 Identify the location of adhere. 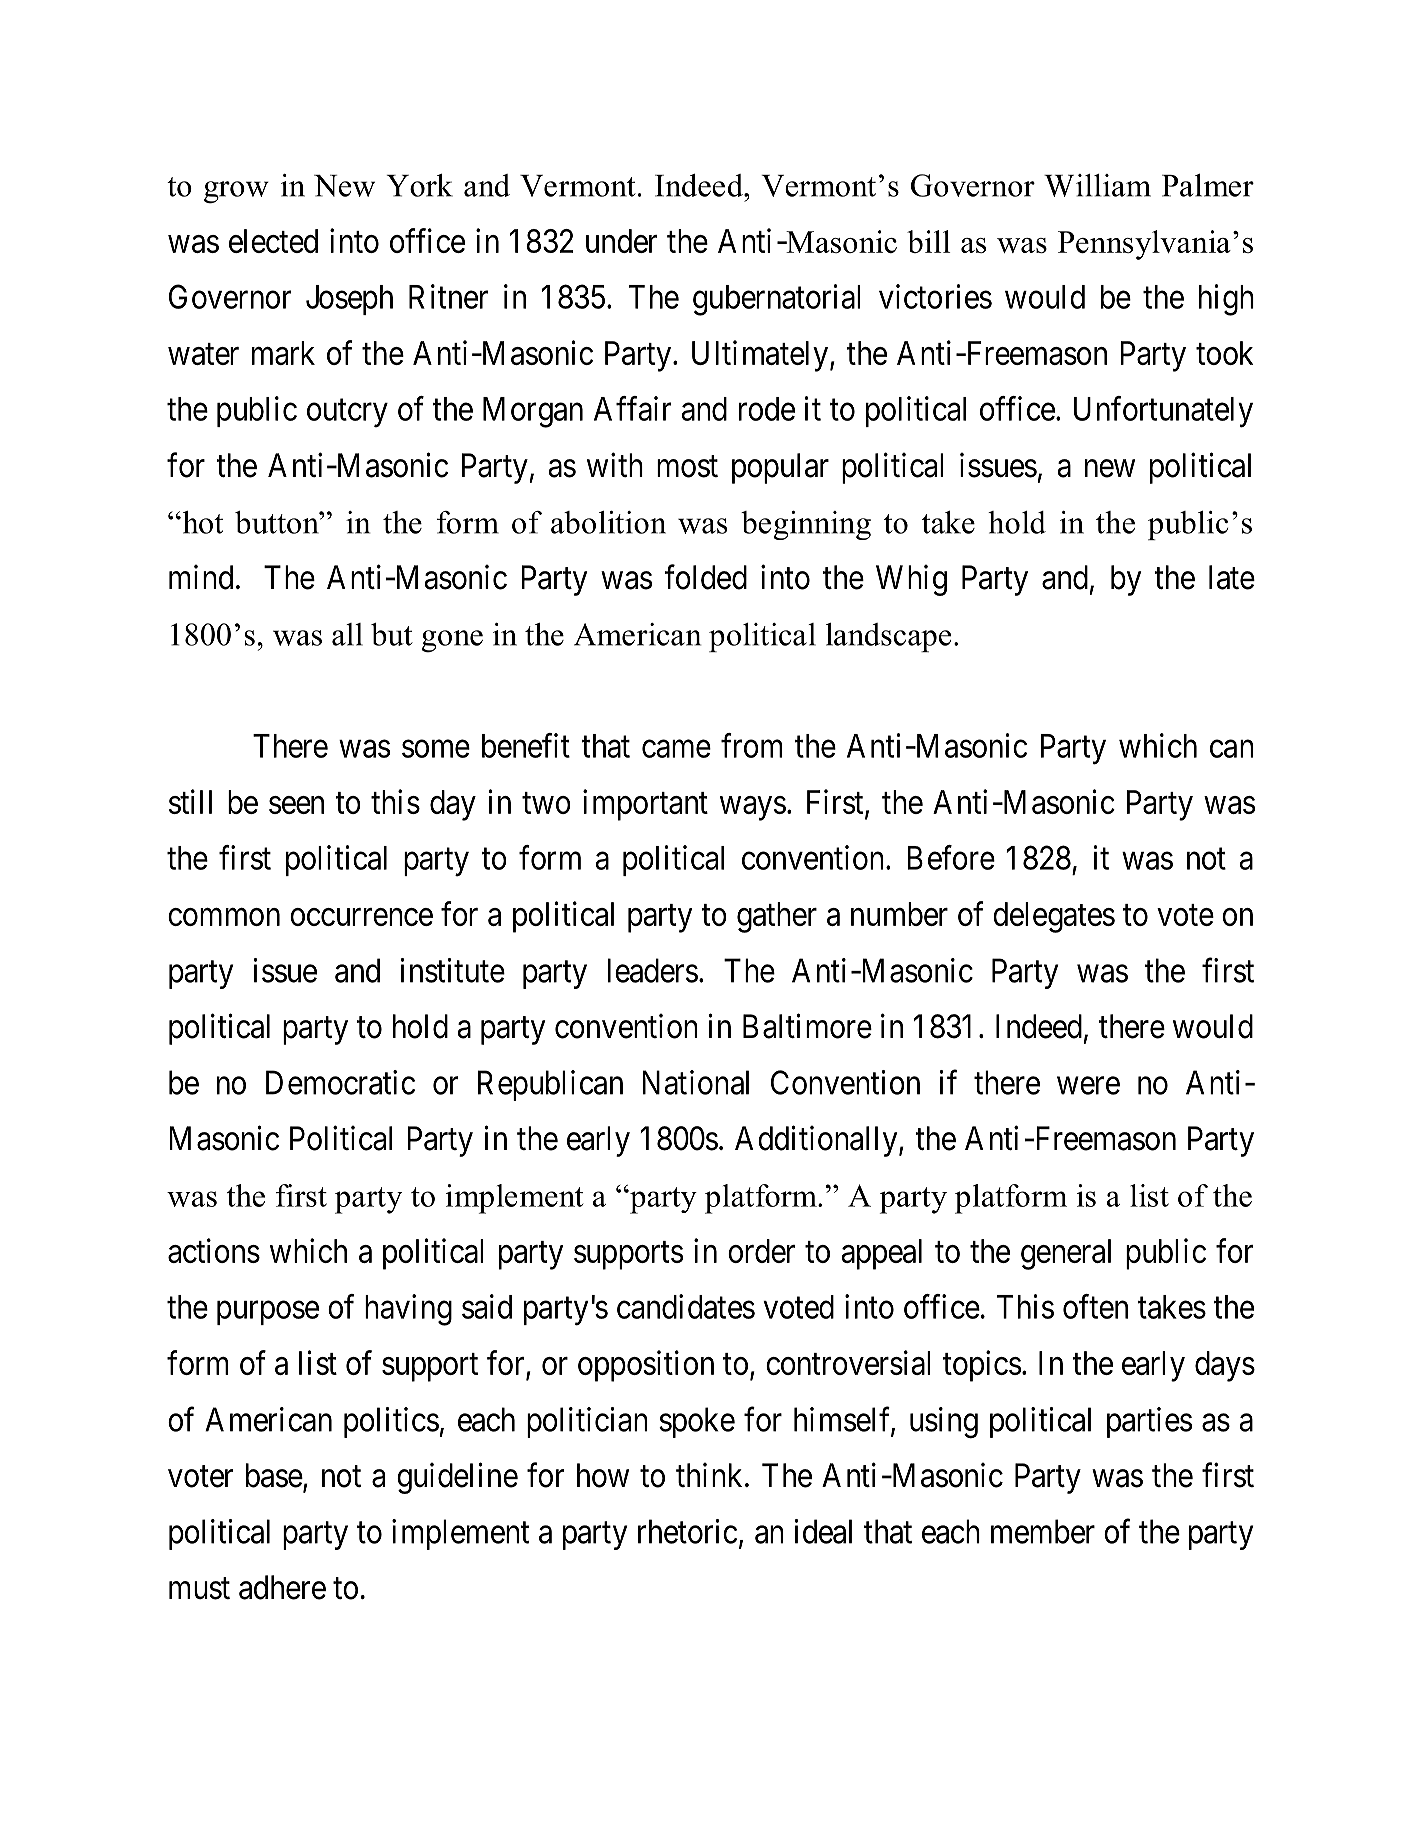
(282, 1587).
